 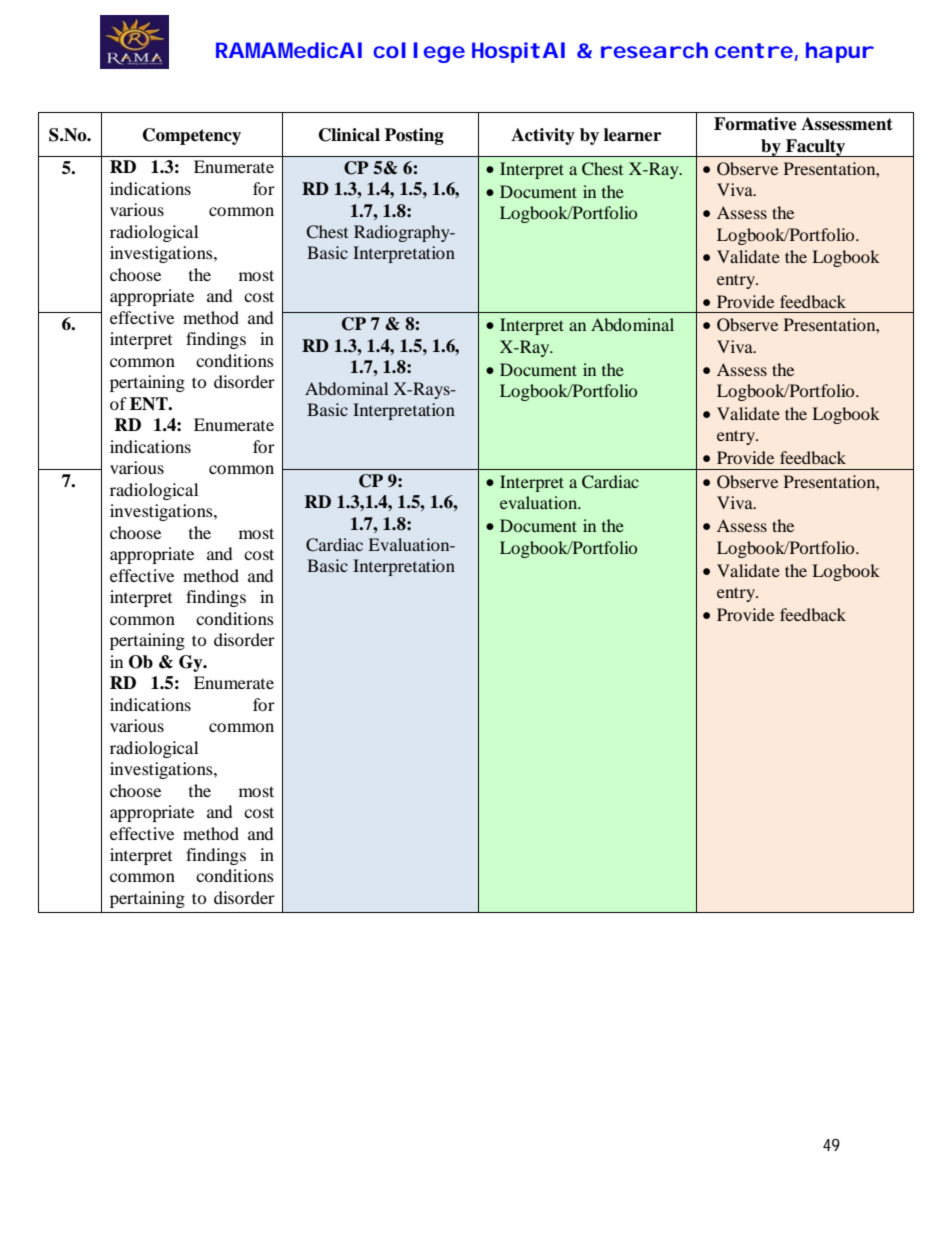 What do you see at coordinates (349, 135) in the screenshot?
I see `Clinical` at bounding box center [349, 135].
